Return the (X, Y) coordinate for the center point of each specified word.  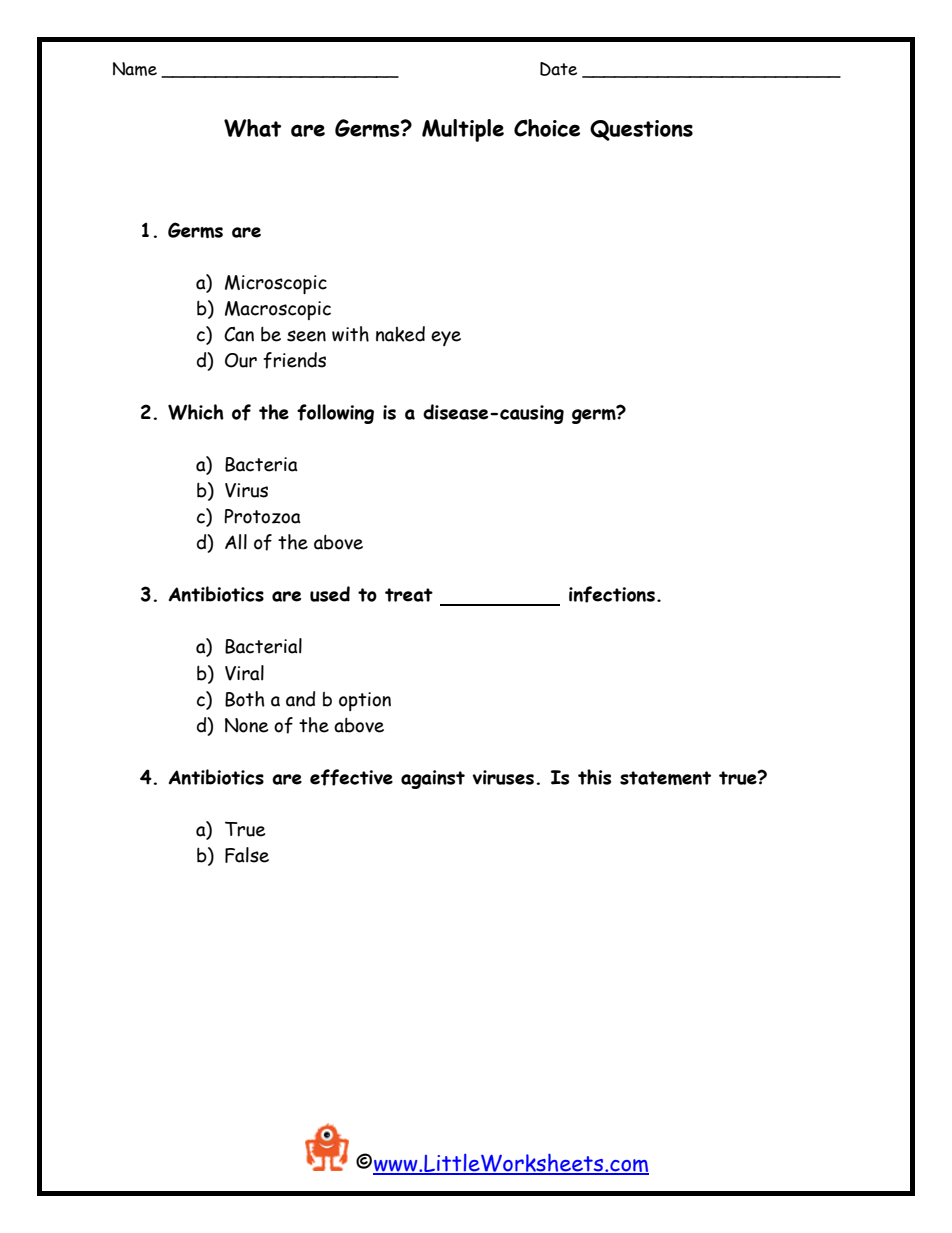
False (247, 855)
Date (558, 69)
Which (196, 412)
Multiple (463, 130)
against (433, 779)
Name (135, 69)
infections (612, 594)
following (335, 414)
